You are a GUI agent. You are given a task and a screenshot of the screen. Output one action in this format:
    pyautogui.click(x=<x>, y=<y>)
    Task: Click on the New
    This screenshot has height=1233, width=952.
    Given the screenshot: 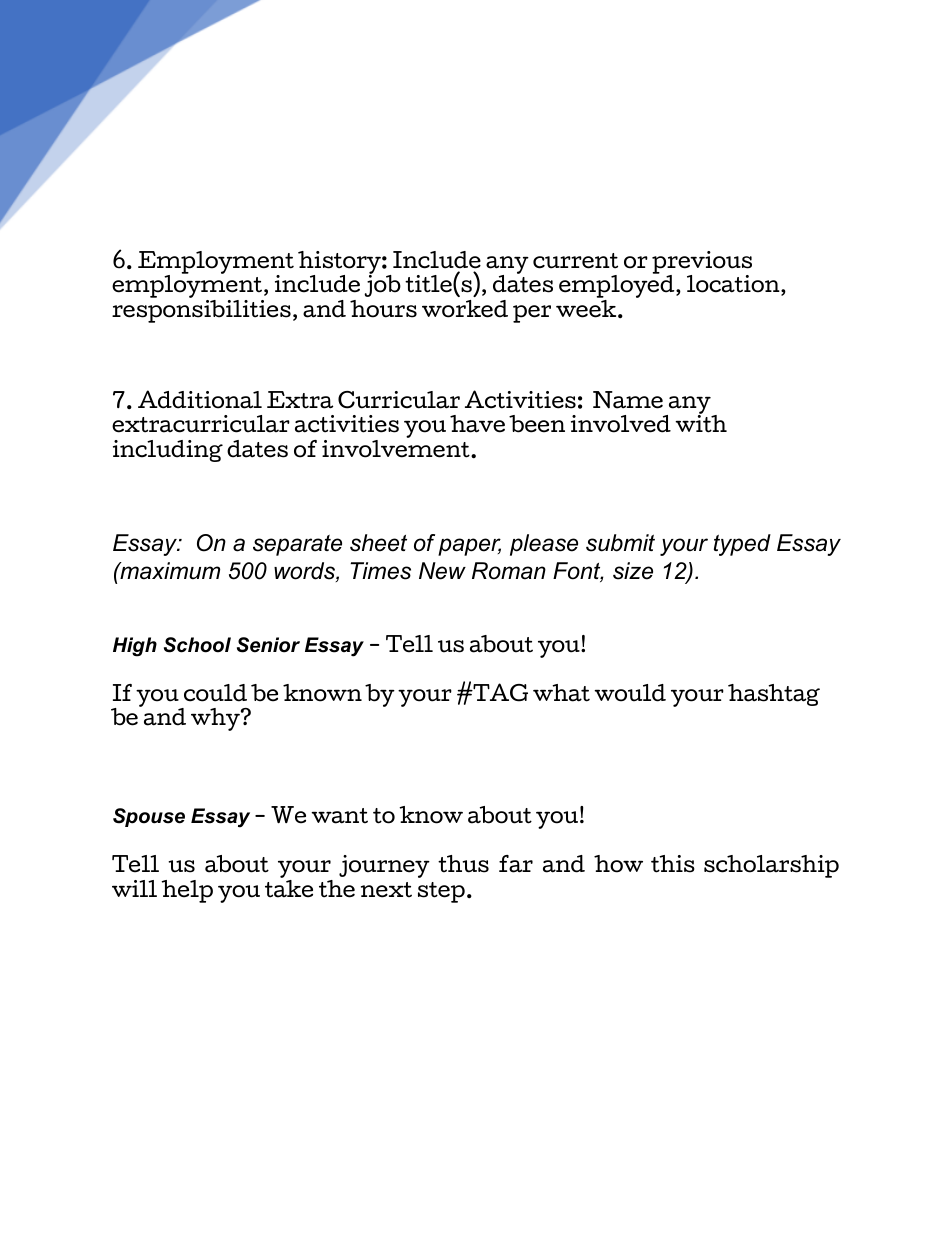 What is the action you would take?
    pyautogui.click(x=442, y=571)
